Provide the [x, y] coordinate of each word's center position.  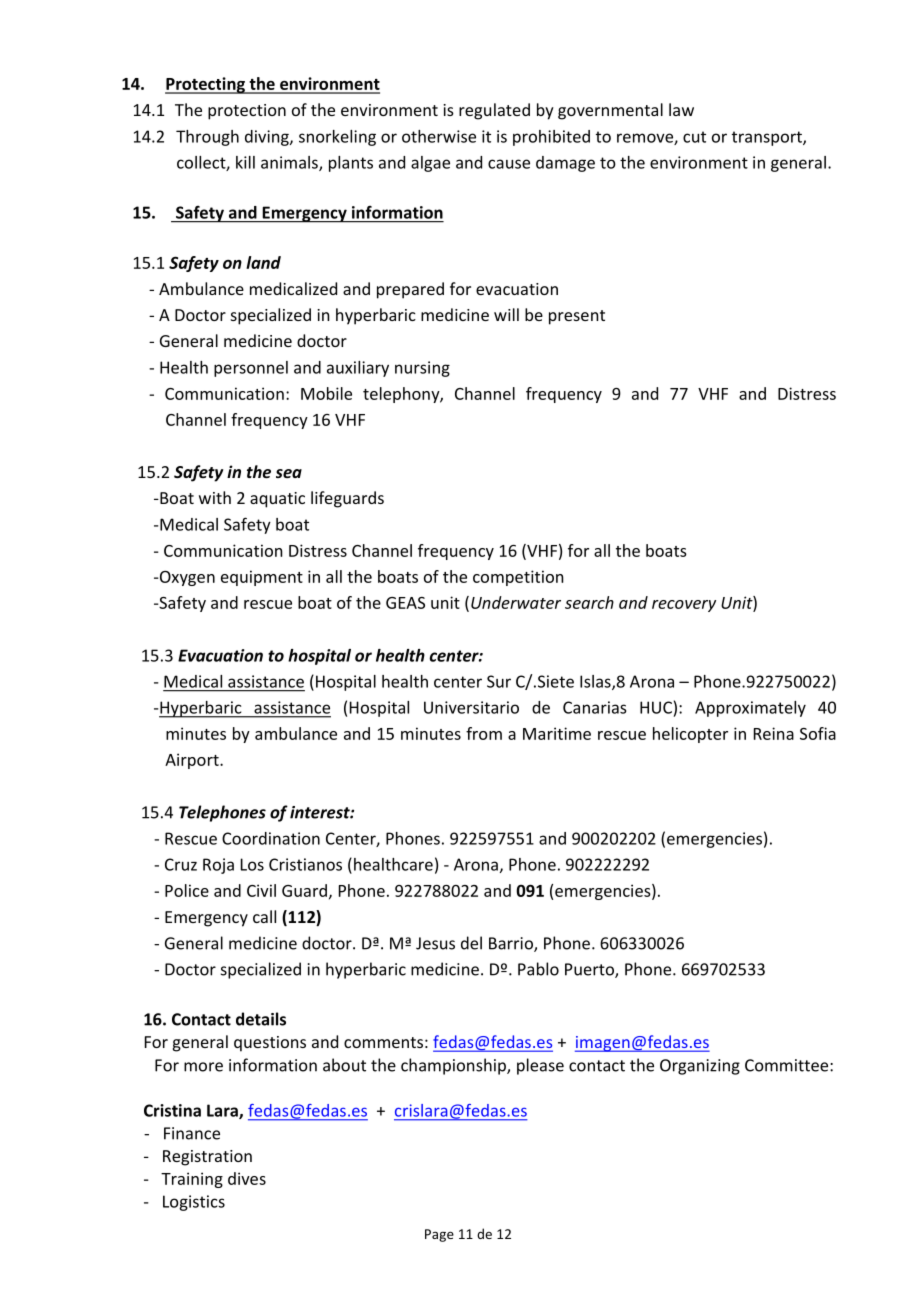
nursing [422, 369]
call [264, 916]
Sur [499, 681]
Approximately [750, 709]
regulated [494, 111]
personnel [251, 369]
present [577, 317]
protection [247, 112]
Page [439, 1235]
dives [247, 1178]
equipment [262, 578]
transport [768, 138]
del [471, 943]
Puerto [590, 970]
